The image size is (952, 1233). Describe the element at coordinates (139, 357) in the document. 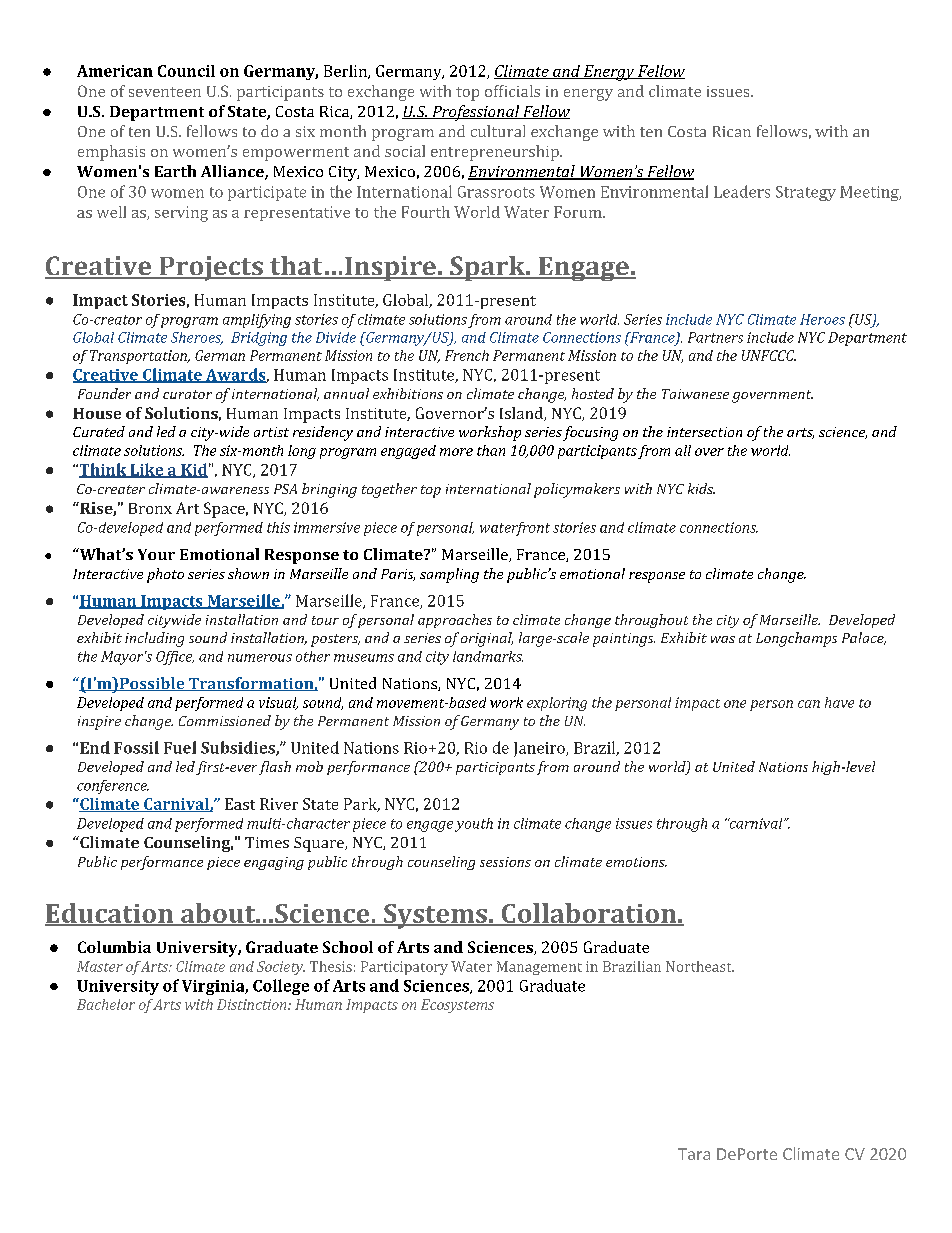

I see `Transportation` at that location.
